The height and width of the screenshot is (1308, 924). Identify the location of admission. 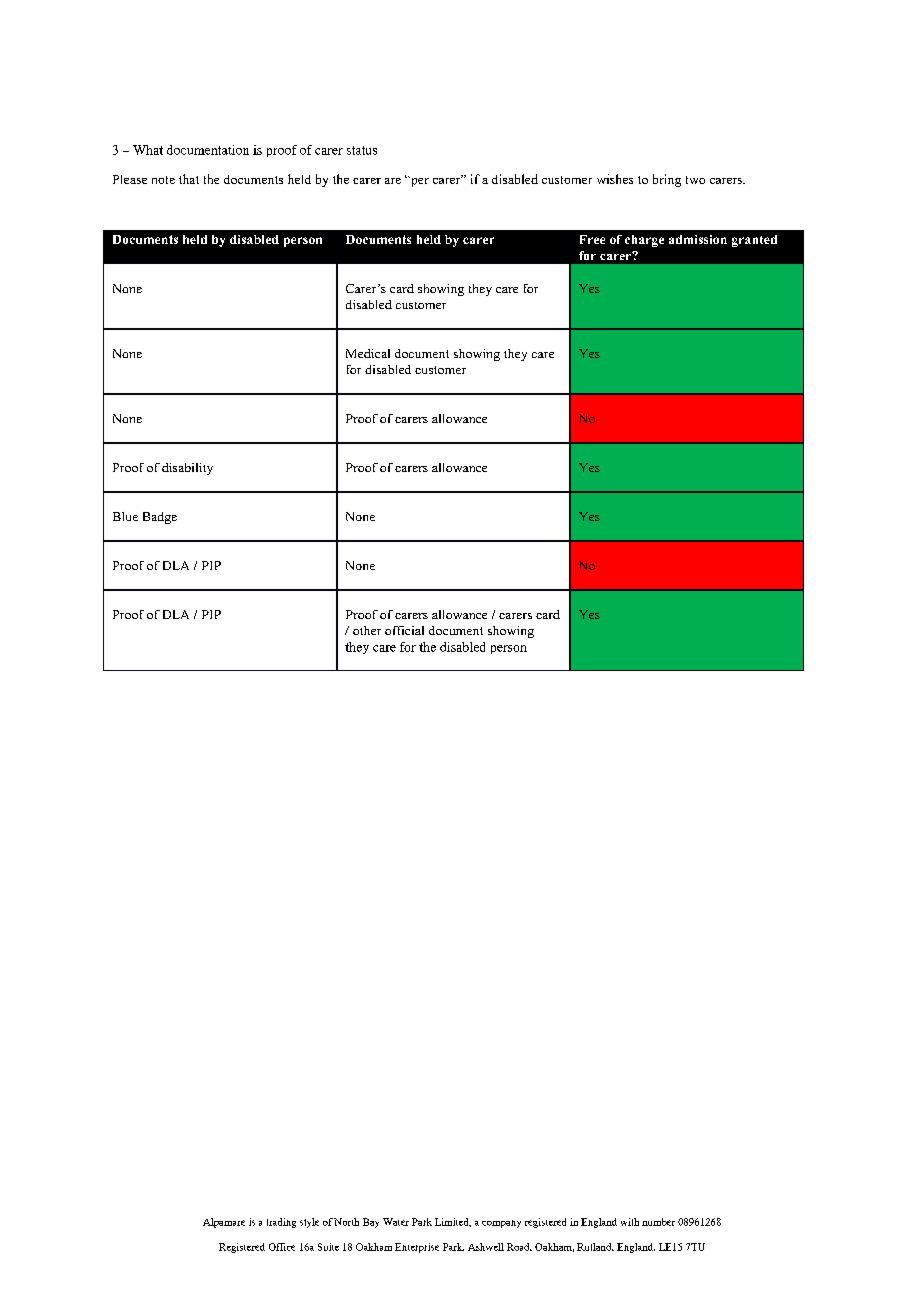
(698, 239).
